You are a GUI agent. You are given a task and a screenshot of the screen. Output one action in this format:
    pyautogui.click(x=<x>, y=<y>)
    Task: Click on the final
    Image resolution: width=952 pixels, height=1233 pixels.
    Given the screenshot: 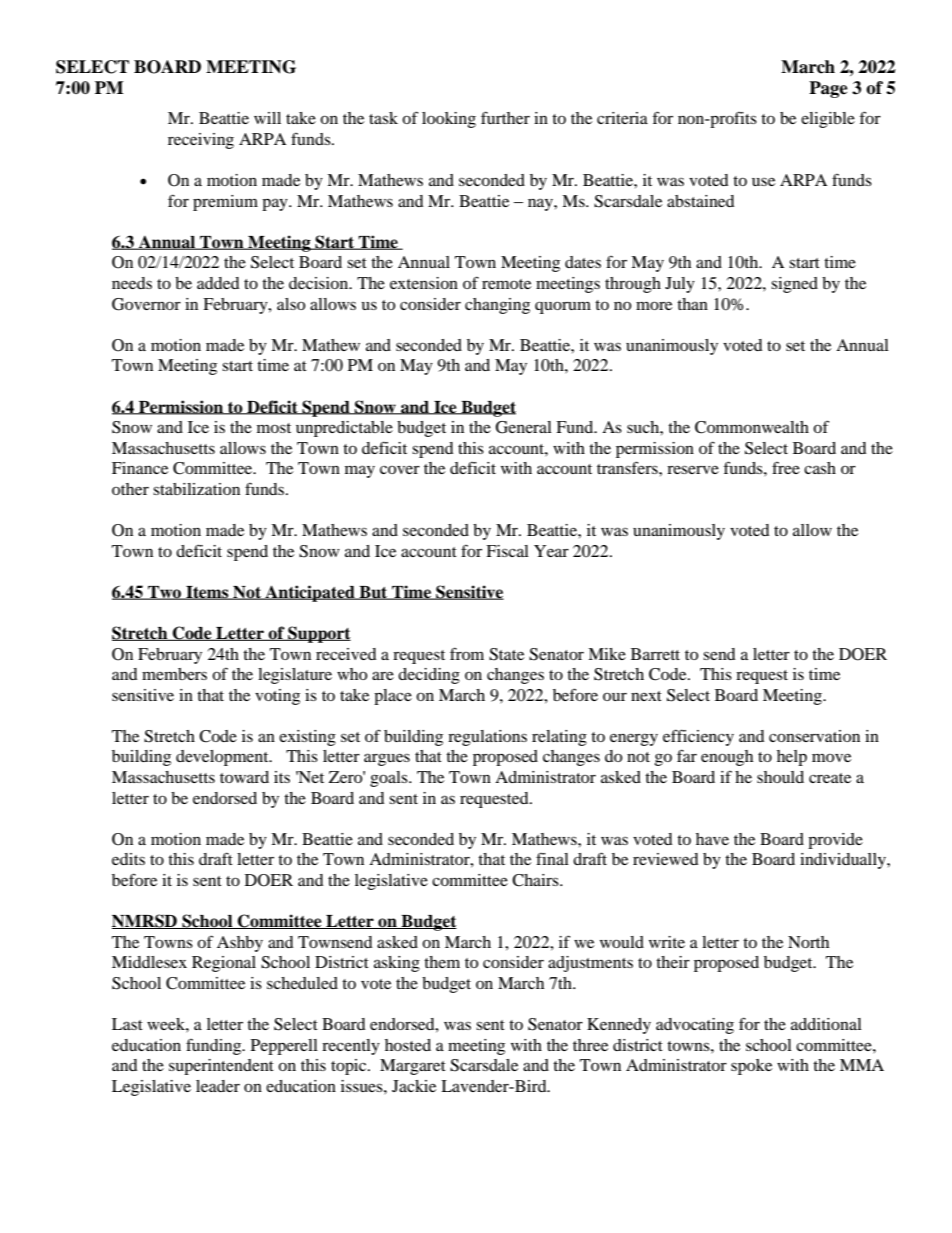 What is the action you would take?
    pyautogui.click(x=552, y=859)
